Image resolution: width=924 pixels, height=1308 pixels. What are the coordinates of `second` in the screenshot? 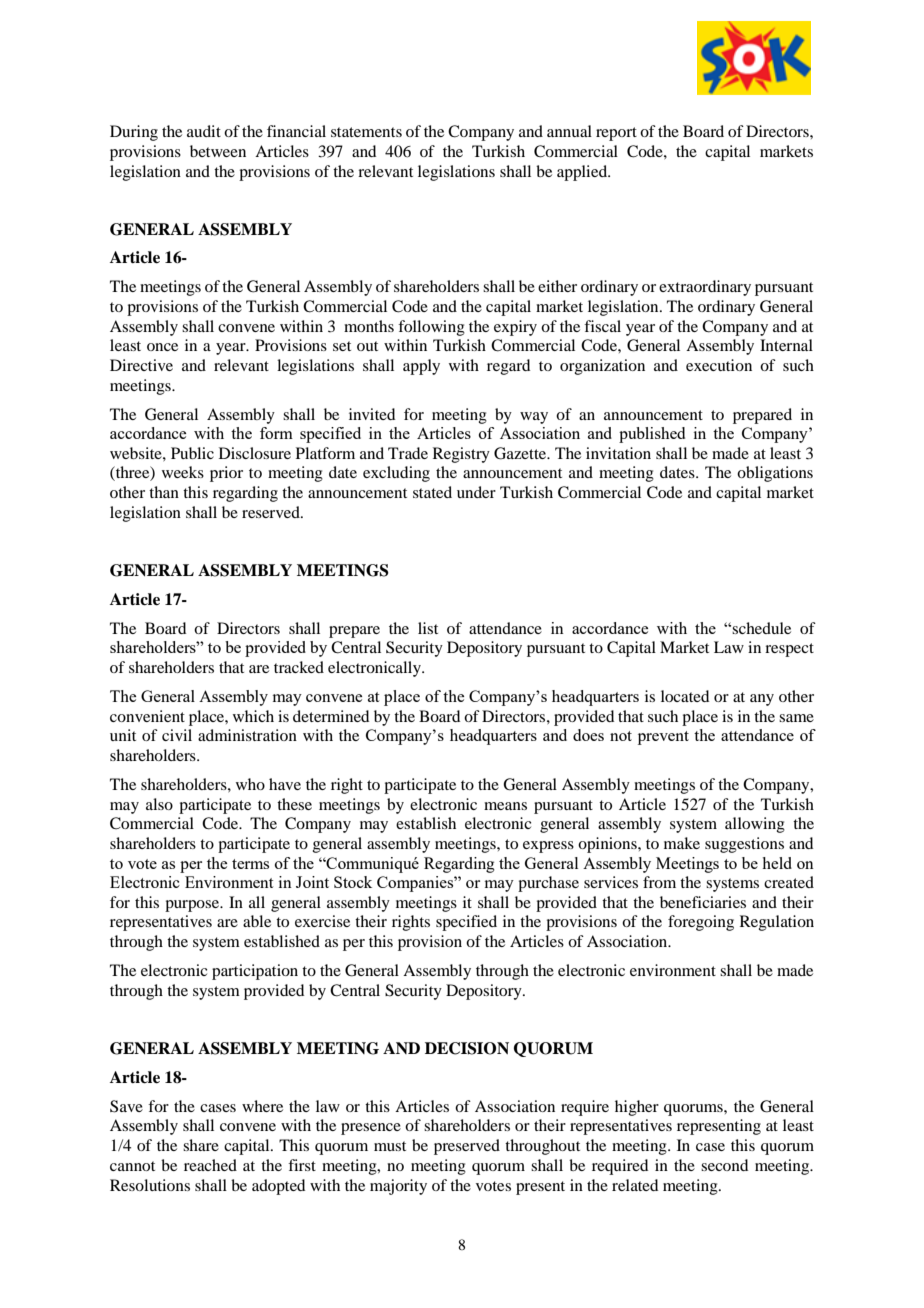 It's located at (724, 1165).
